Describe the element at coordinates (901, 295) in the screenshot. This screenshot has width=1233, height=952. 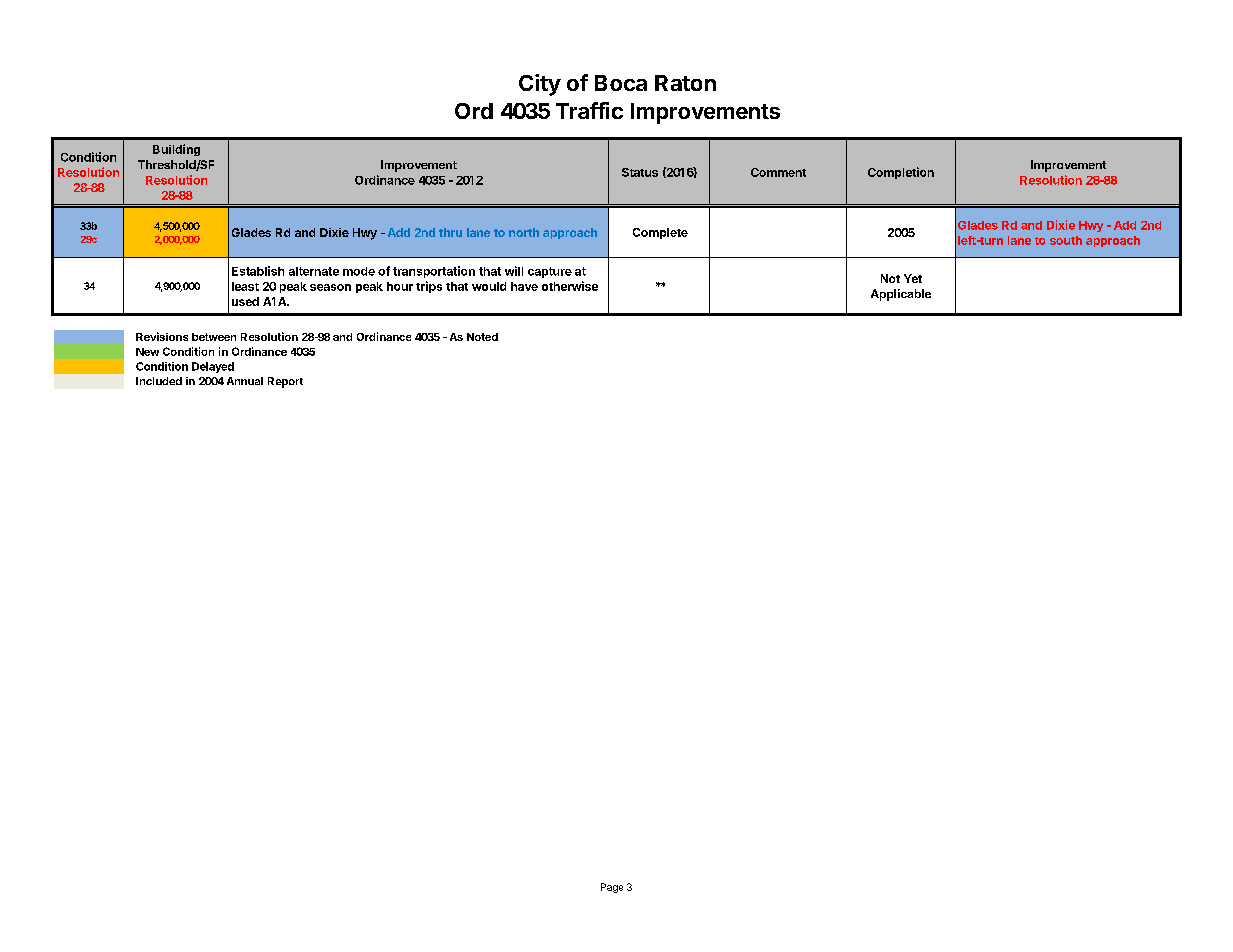
I see `Applicable` at that location.
